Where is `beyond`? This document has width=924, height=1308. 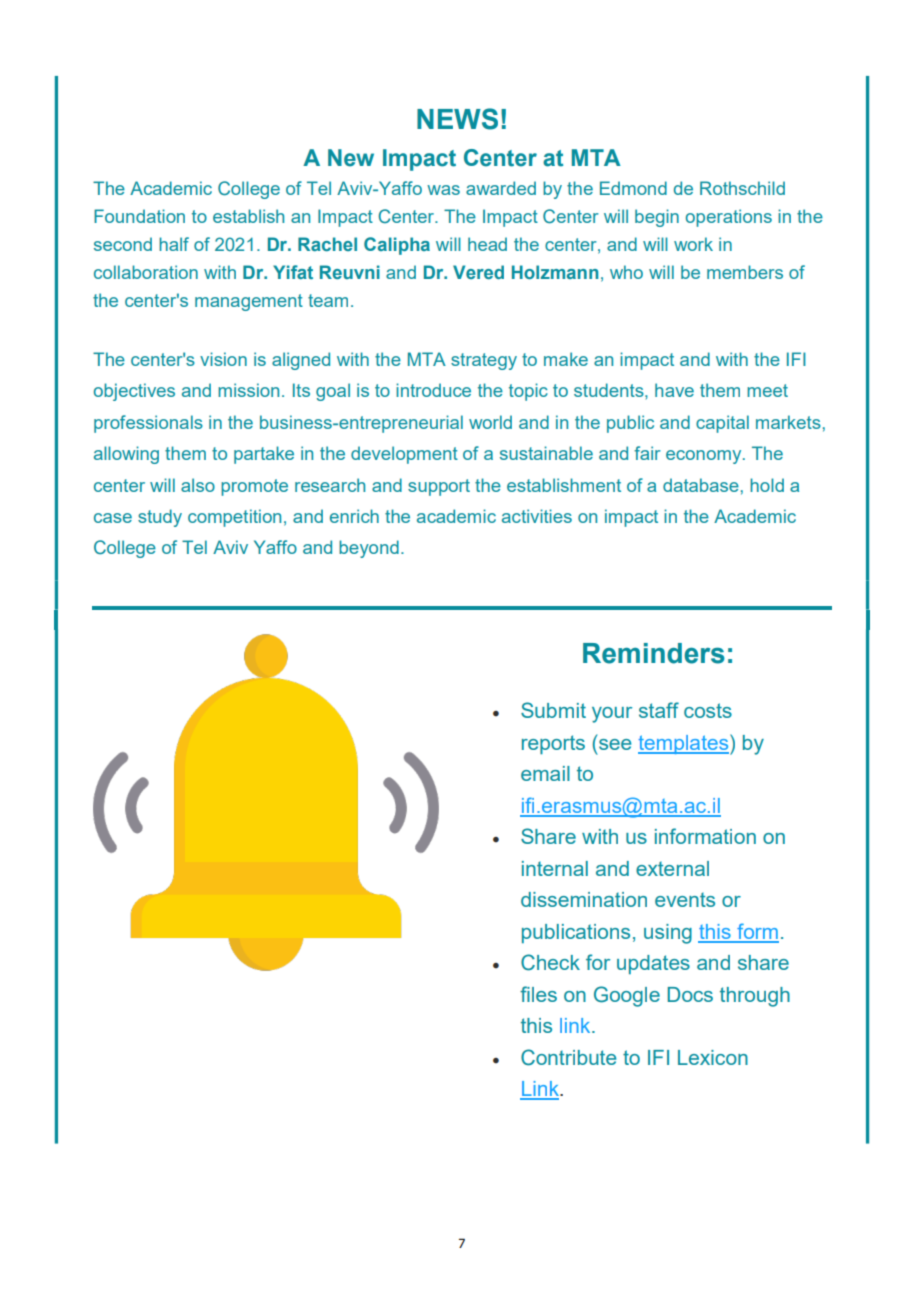
beyond is located at coordinates (369, 549).
